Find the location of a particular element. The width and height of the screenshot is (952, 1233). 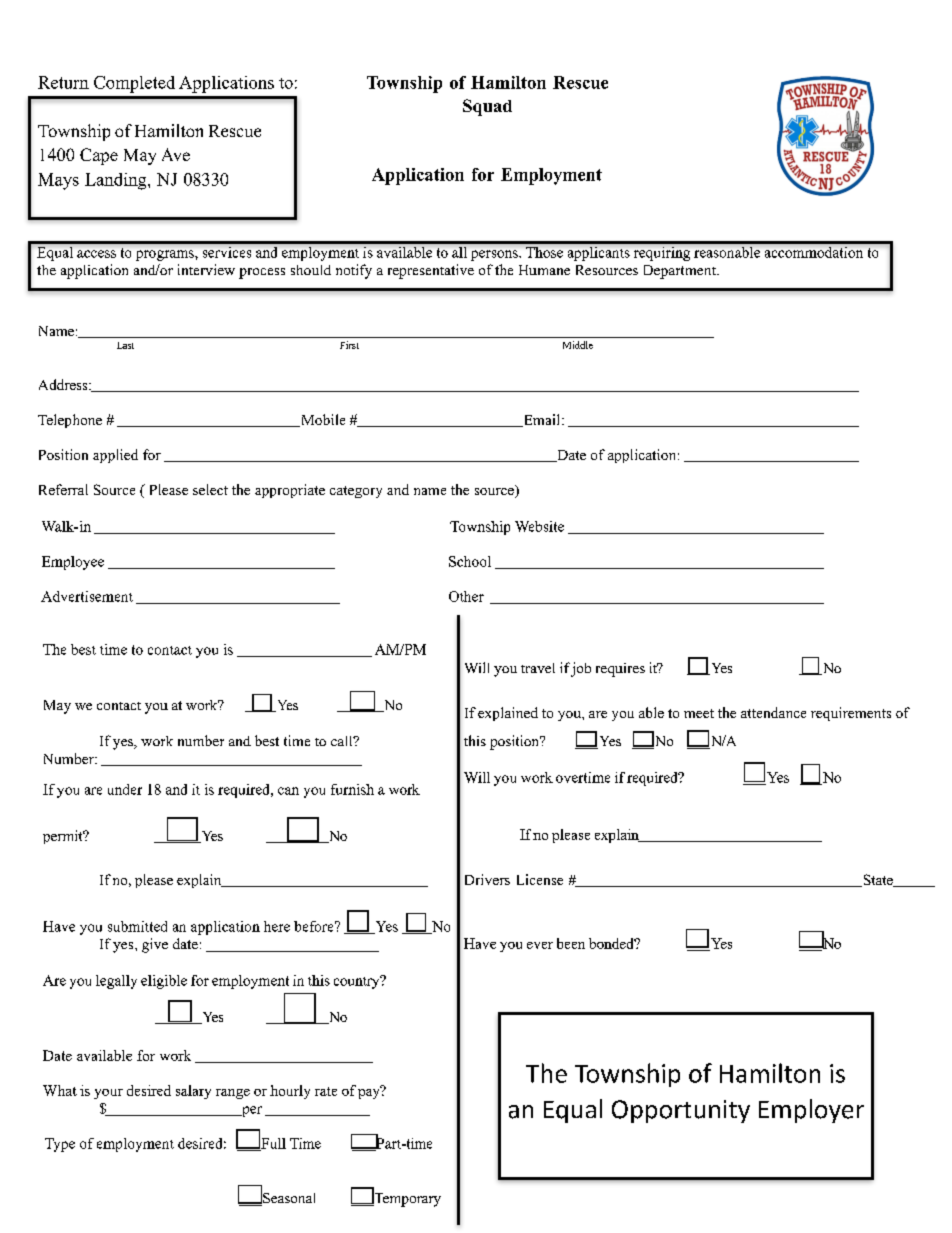

pay is located at coordinates (370, 1092).
